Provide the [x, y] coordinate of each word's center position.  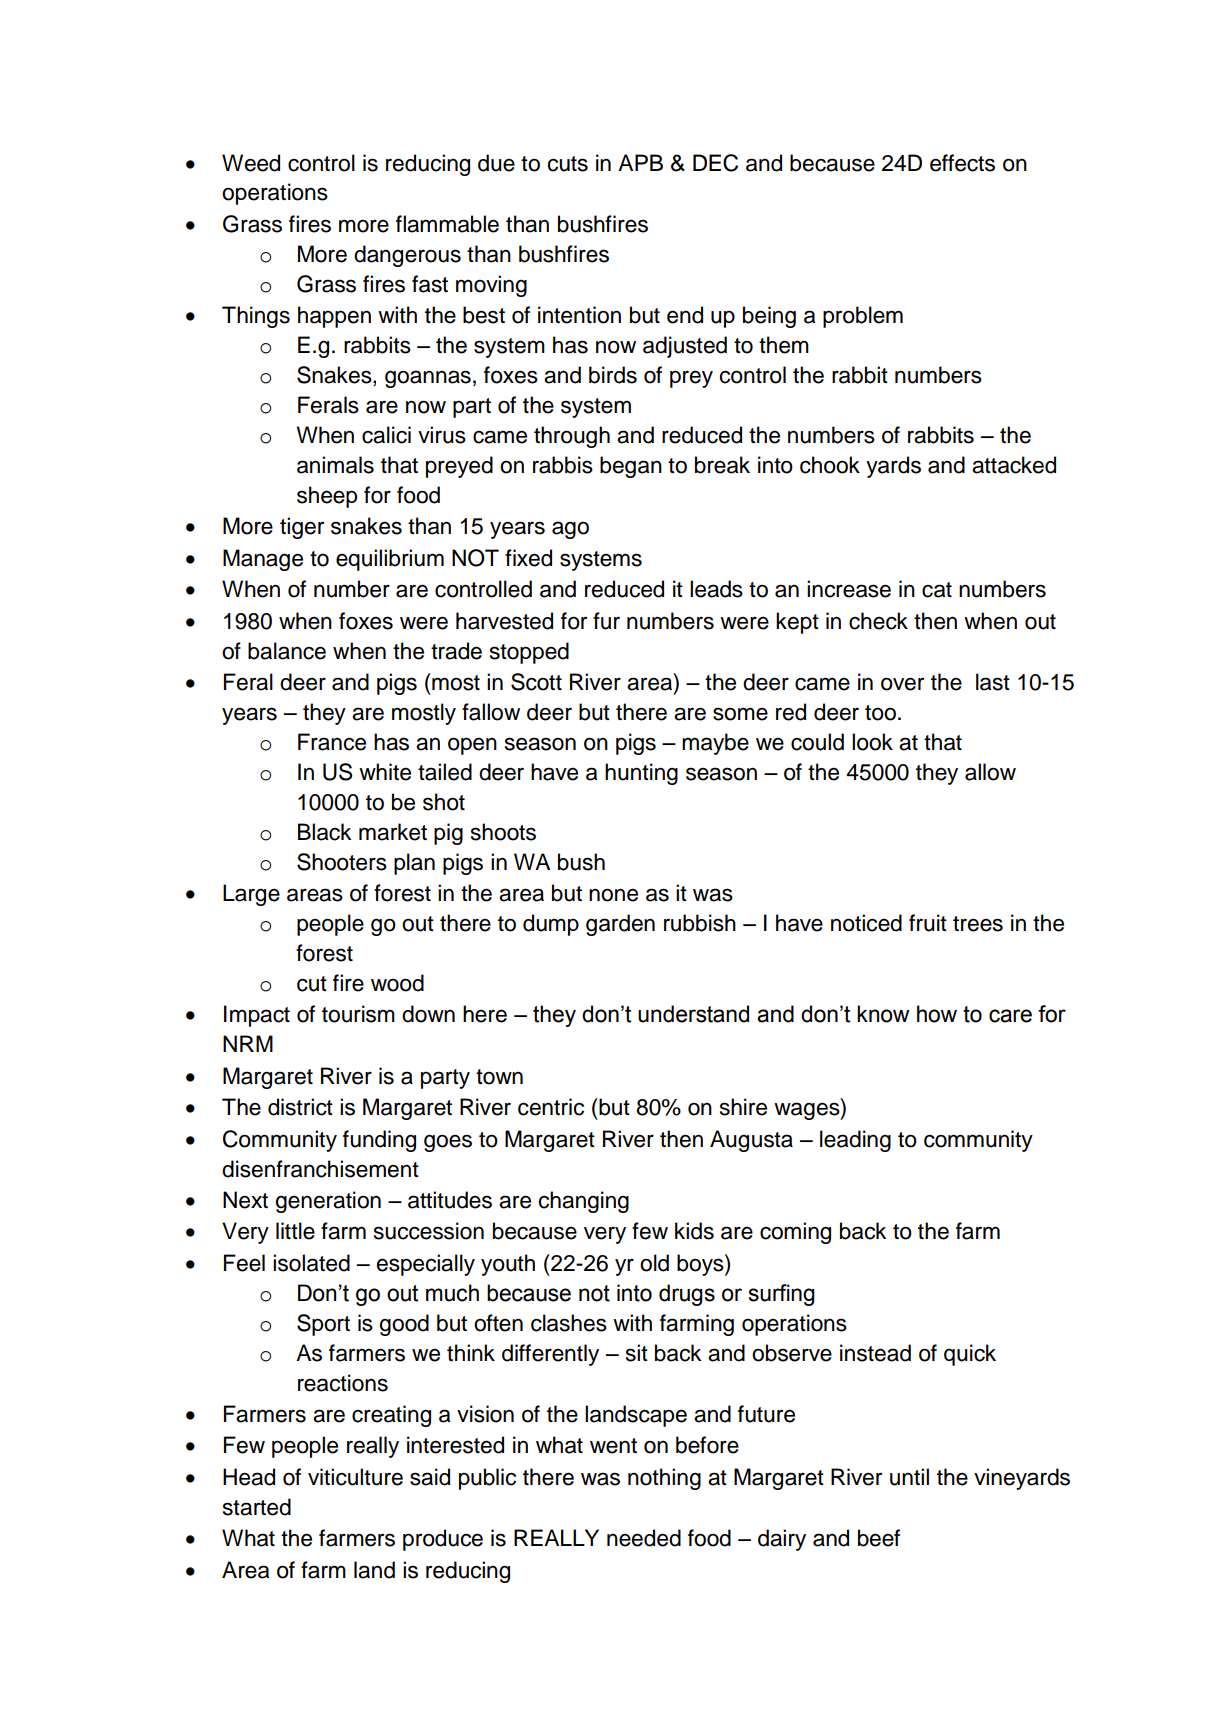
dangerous [407, 256]
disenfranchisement [320, 1169]
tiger [302, 528]
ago [570, 530]
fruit [928, 923]
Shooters [342, 862]
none [613, 895]
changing [584, 1202]
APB [640, 162]
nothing [664, 1479]
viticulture [355, 1477]
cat [937, 590]
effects [962, 163]
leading [855, 1141]
